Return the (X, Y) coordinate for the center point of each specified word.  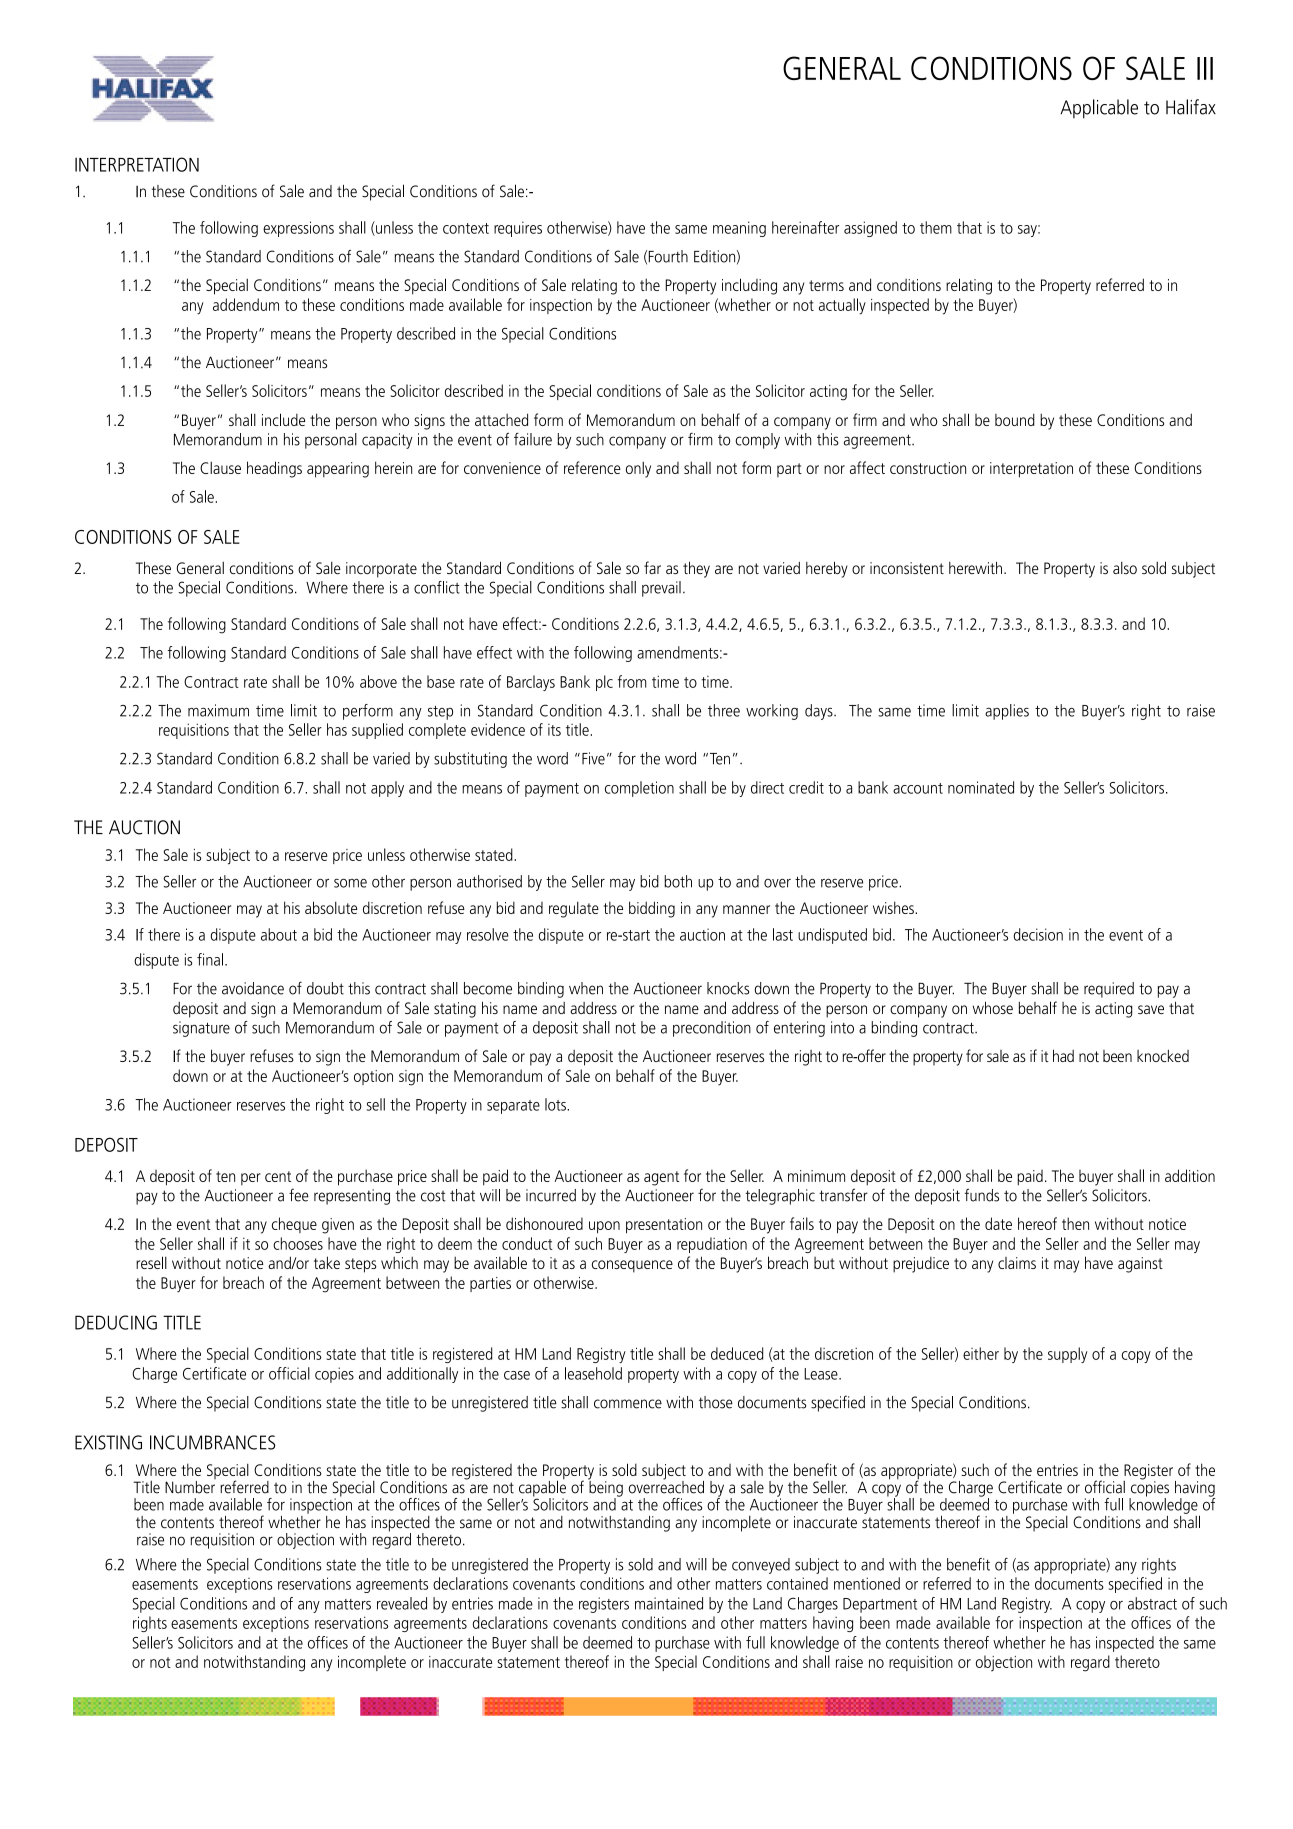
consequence (632, 1266)
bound (1015, 419)
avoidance (253, 988)
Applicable (1099, 109)
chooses (298, 1243)
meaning (739, 229)
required (1109, 990)
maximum (218, 710)
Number (190, 1486)
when (586, 988)
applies (1007, 712)
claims (1017, 1263)
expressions (298, 229)
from (632, 681)
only (638, 470)
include (283, 419)
